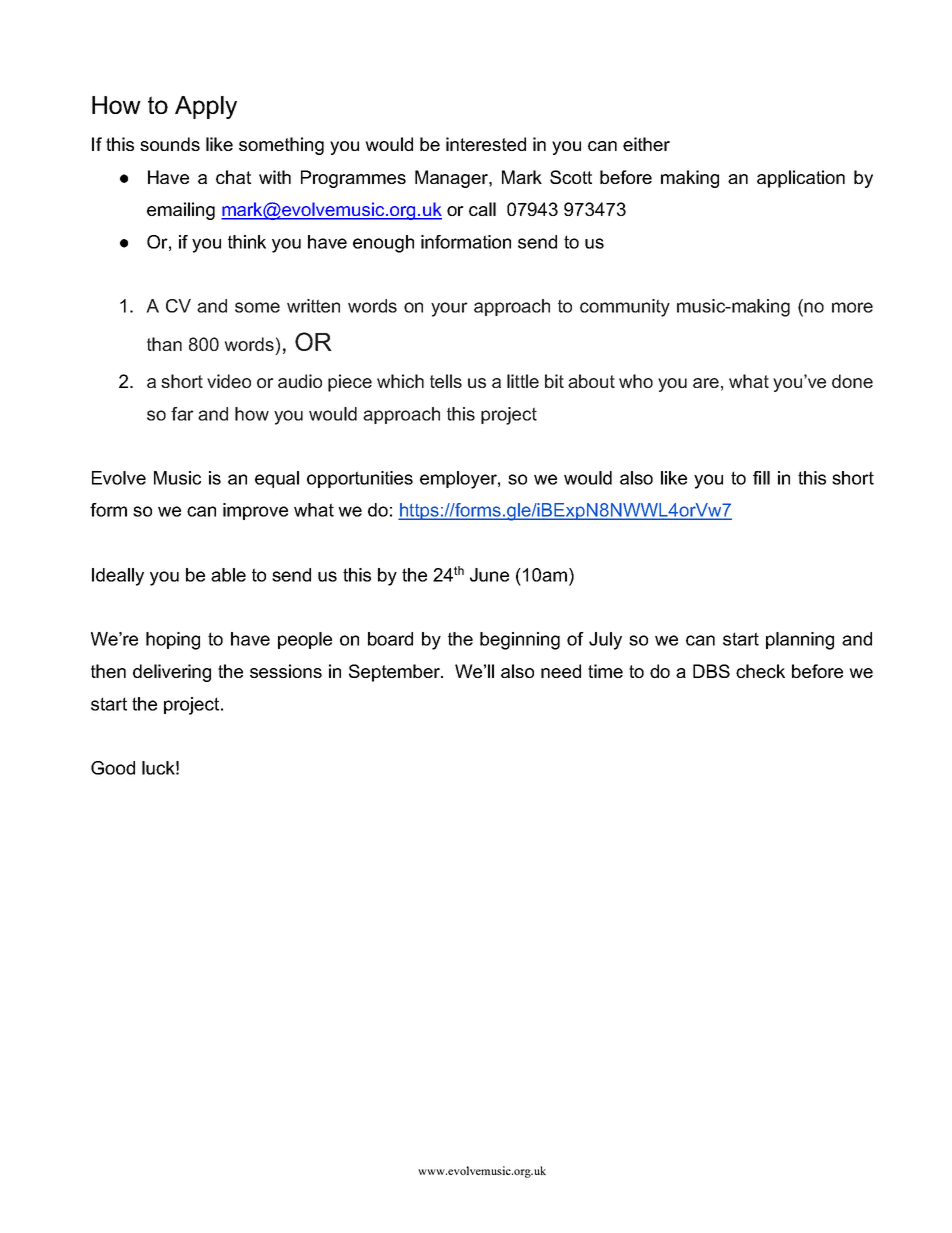 Image resolution: width=952 pixels, height=1233 pixels. What do you see at coordinates (449, 309) in the document?
I see `your` at bounding box center [449, 309].
